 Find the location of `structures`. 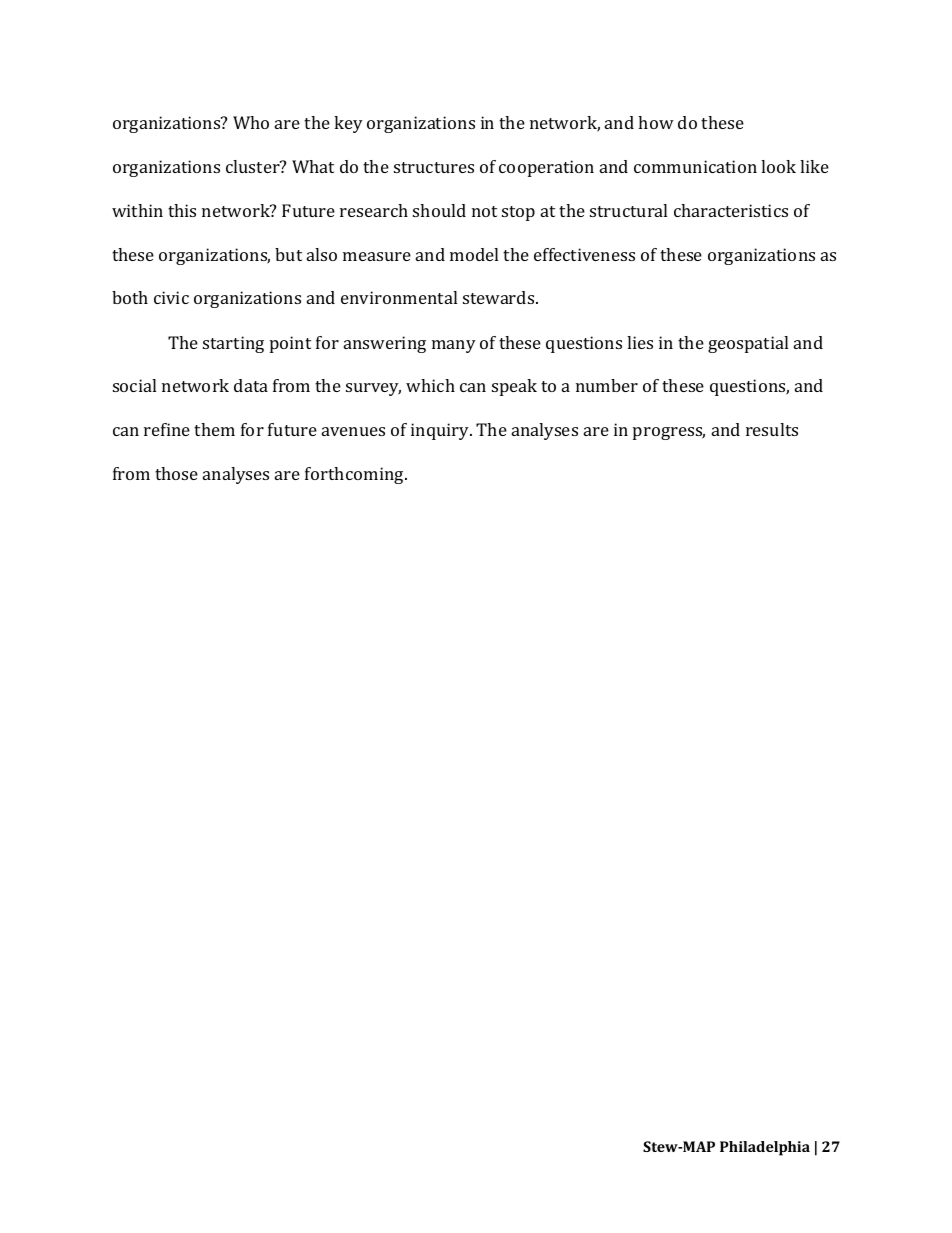

structures is located at coordinates (434, 167).
